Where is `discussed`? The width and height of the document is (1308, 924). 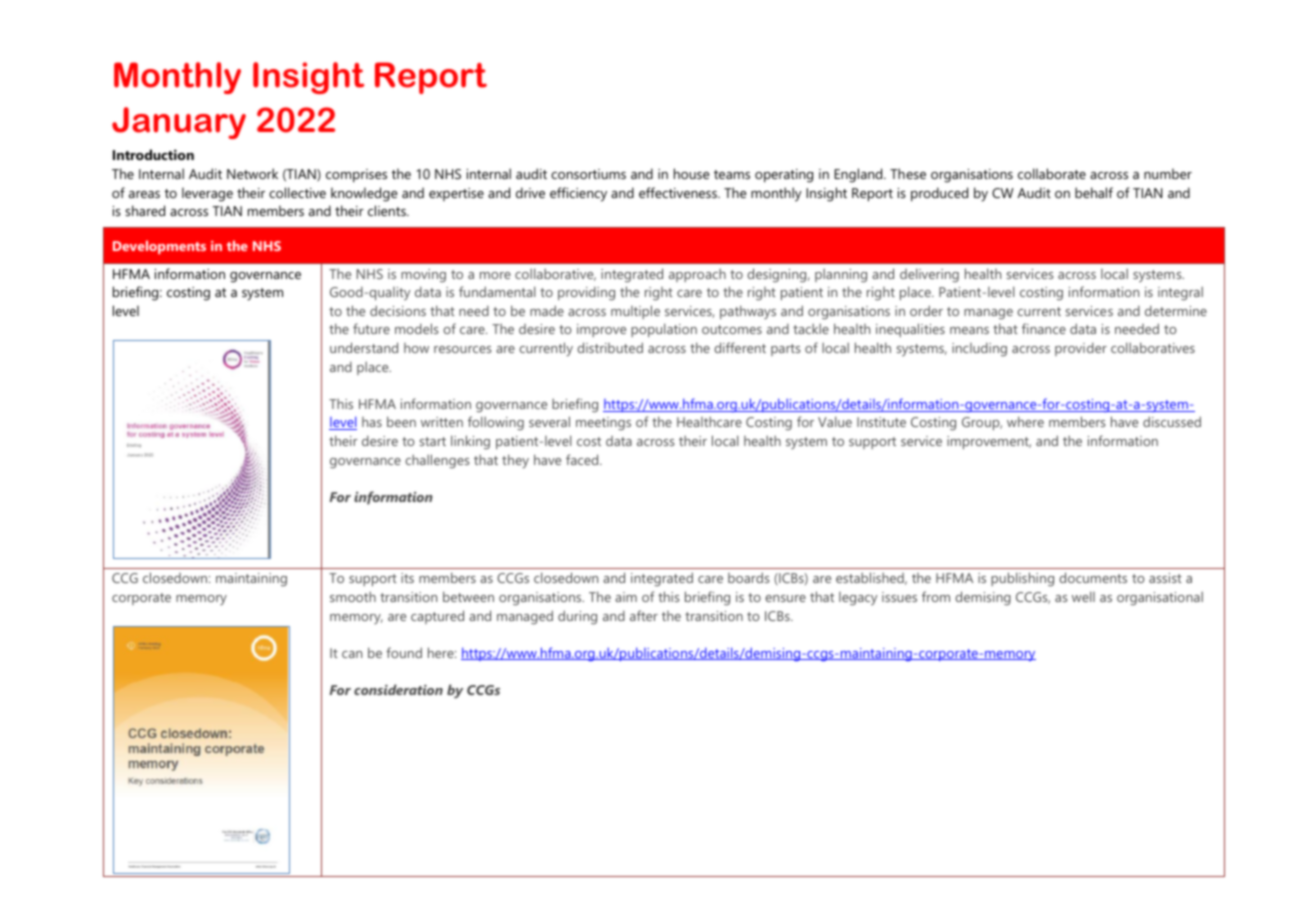 discussed is located at coordinates (1172, 421).
